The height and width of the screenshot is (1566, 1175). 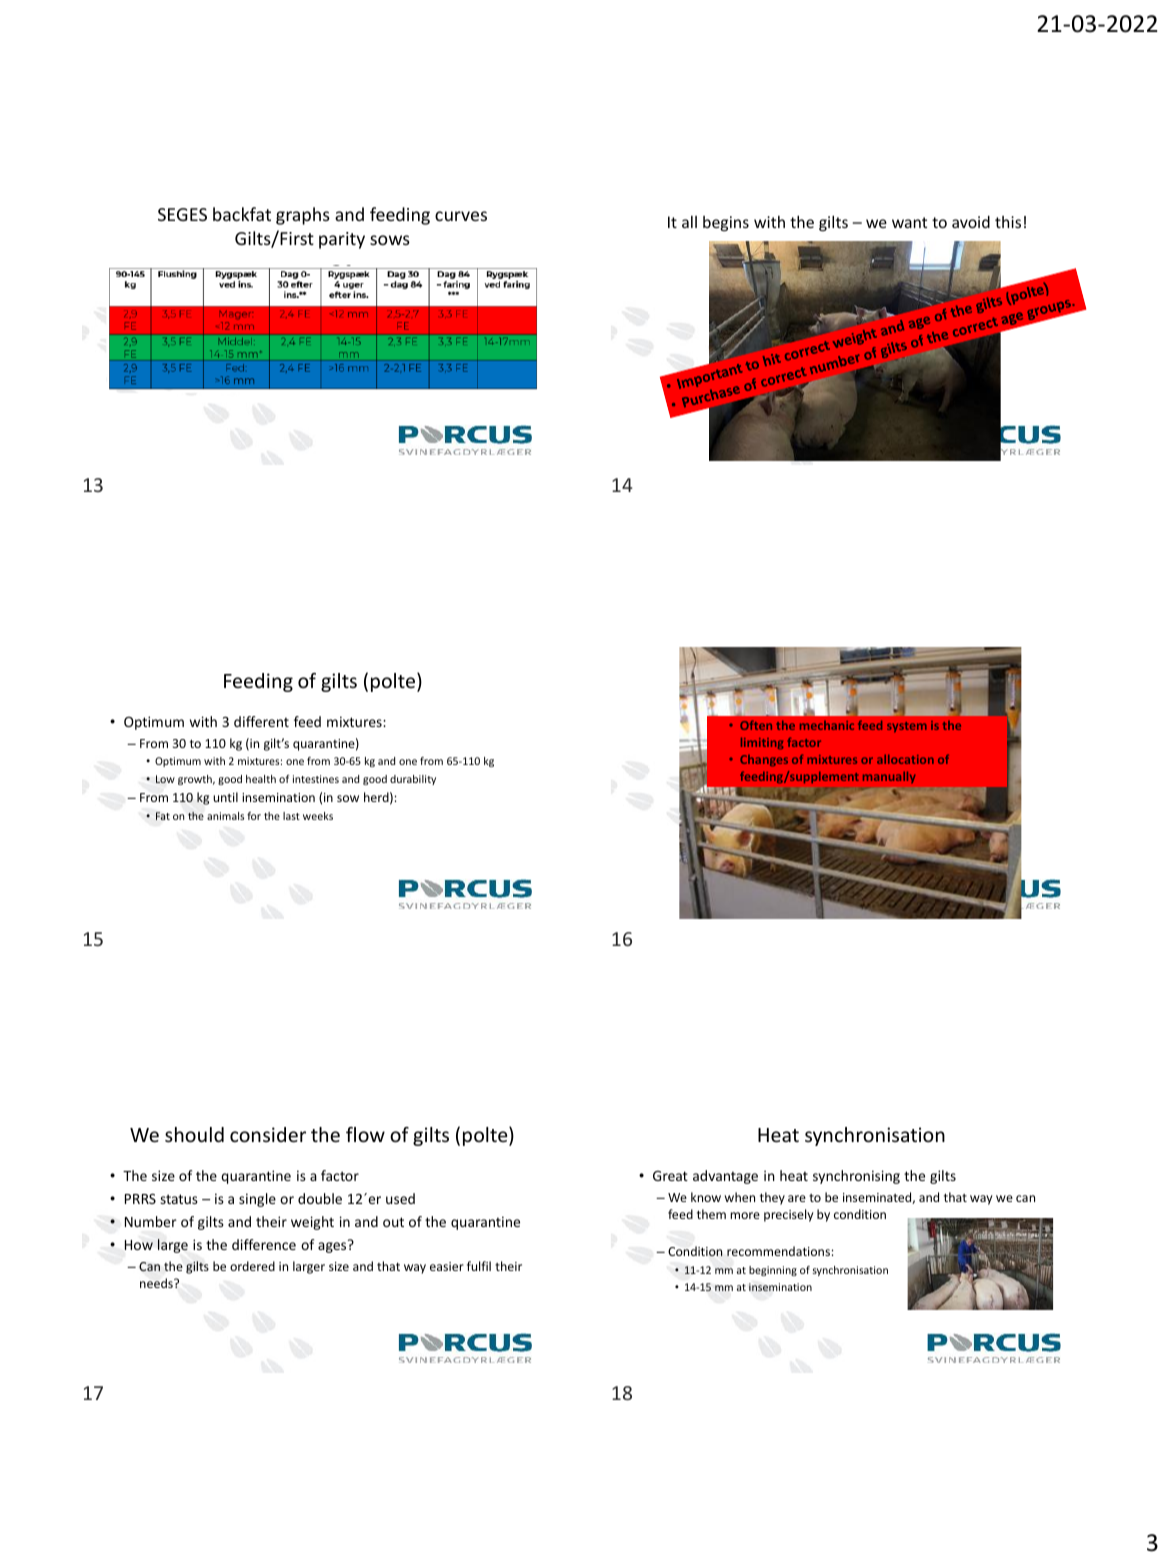 I want to click on want, so click(x=909, y=222).
